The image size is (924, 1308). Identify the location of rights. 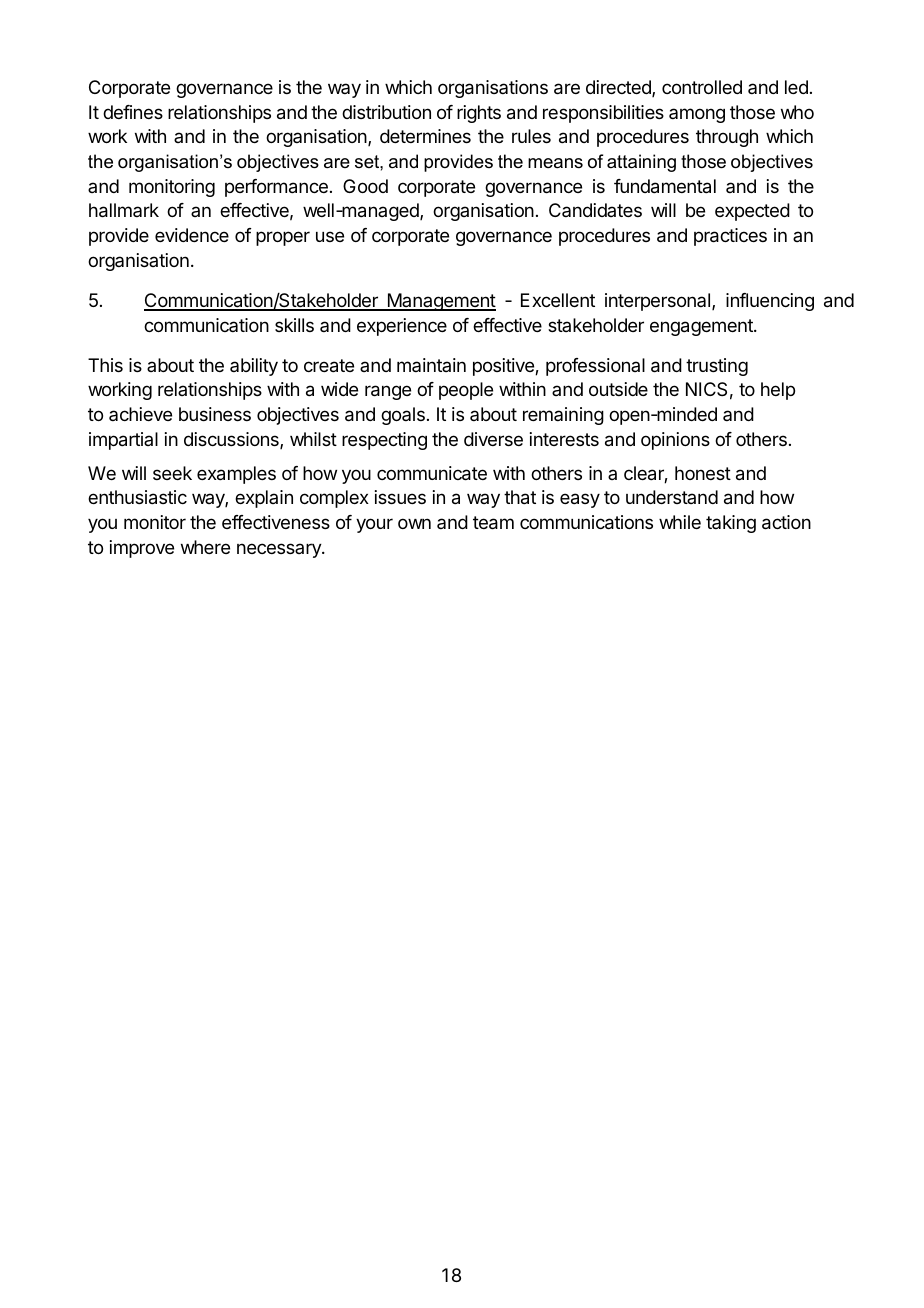
(479, 114).
